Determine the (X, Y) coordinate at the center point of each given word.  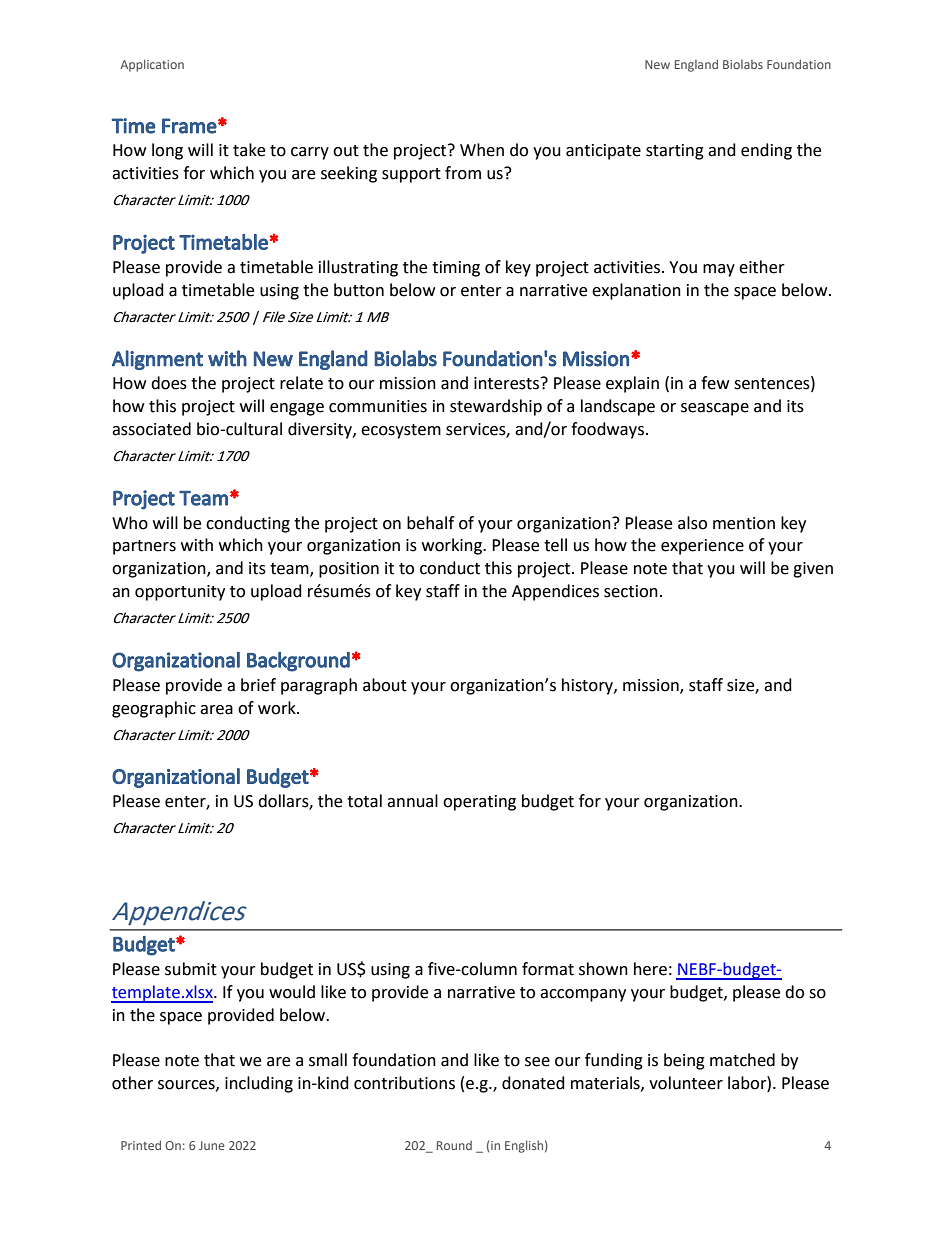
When (482, 150)
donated (533, 1083)
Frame (189, 126)
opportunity (180, 593)
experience (702, 547)
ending (766, 151)
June (212, 1145)
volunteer (686, 1083)
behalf (430, 523)
